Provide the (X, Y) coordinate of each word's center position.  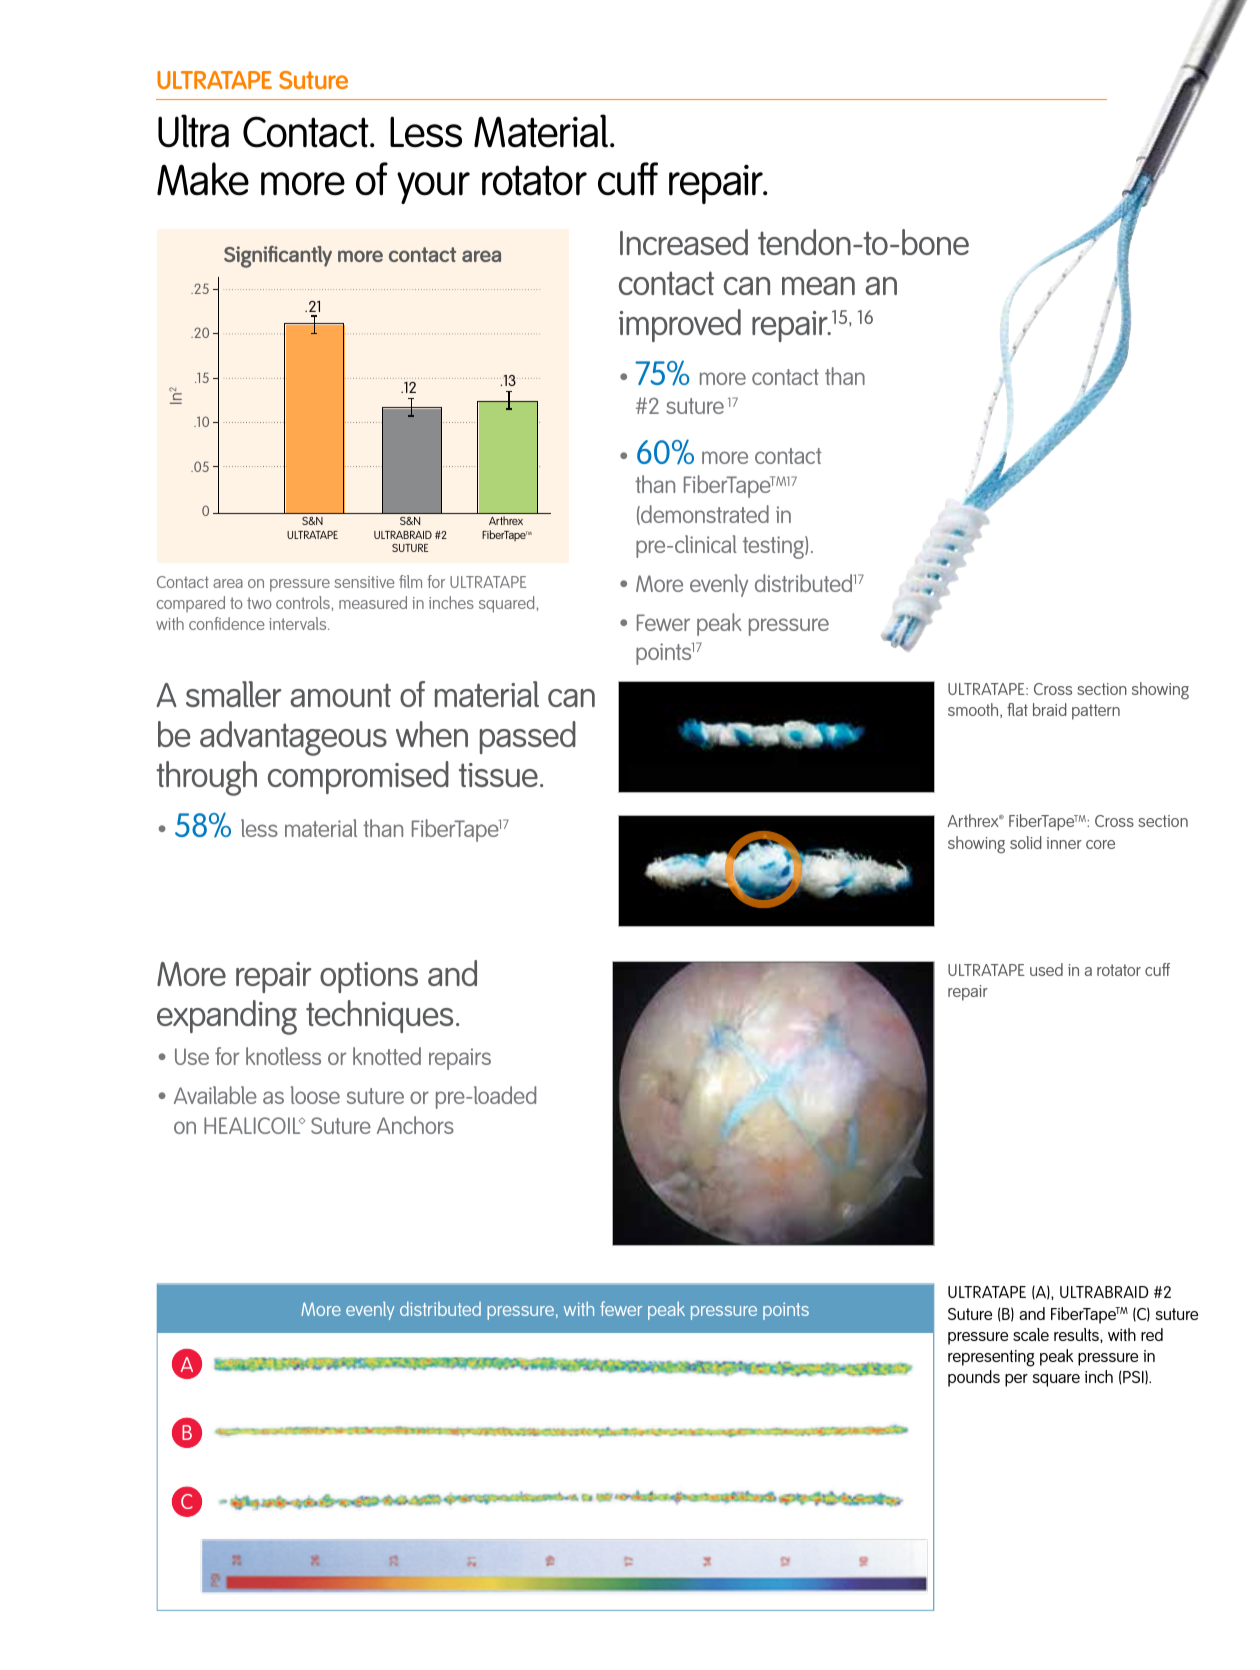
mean (818, 286)
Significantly (278, 257)
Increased (684, 242)
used (1046, 969)
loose (315, 1095)
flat (1017, 709)
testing (774, 547)
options (369, 977)
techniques (379, 1016)
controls (304, 602)
